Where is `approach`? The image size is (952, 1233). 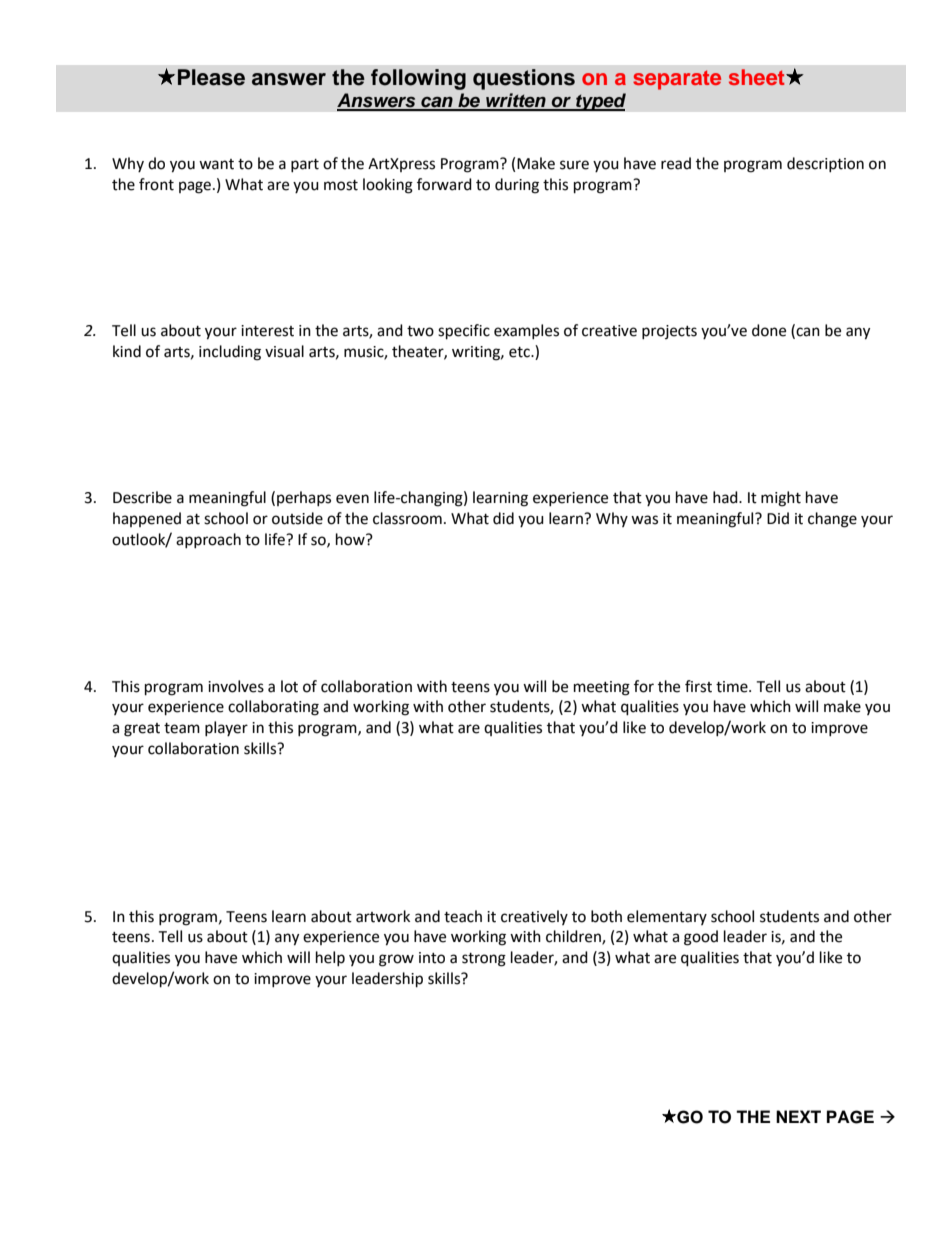
approach is located at coordinates (208, 540).
